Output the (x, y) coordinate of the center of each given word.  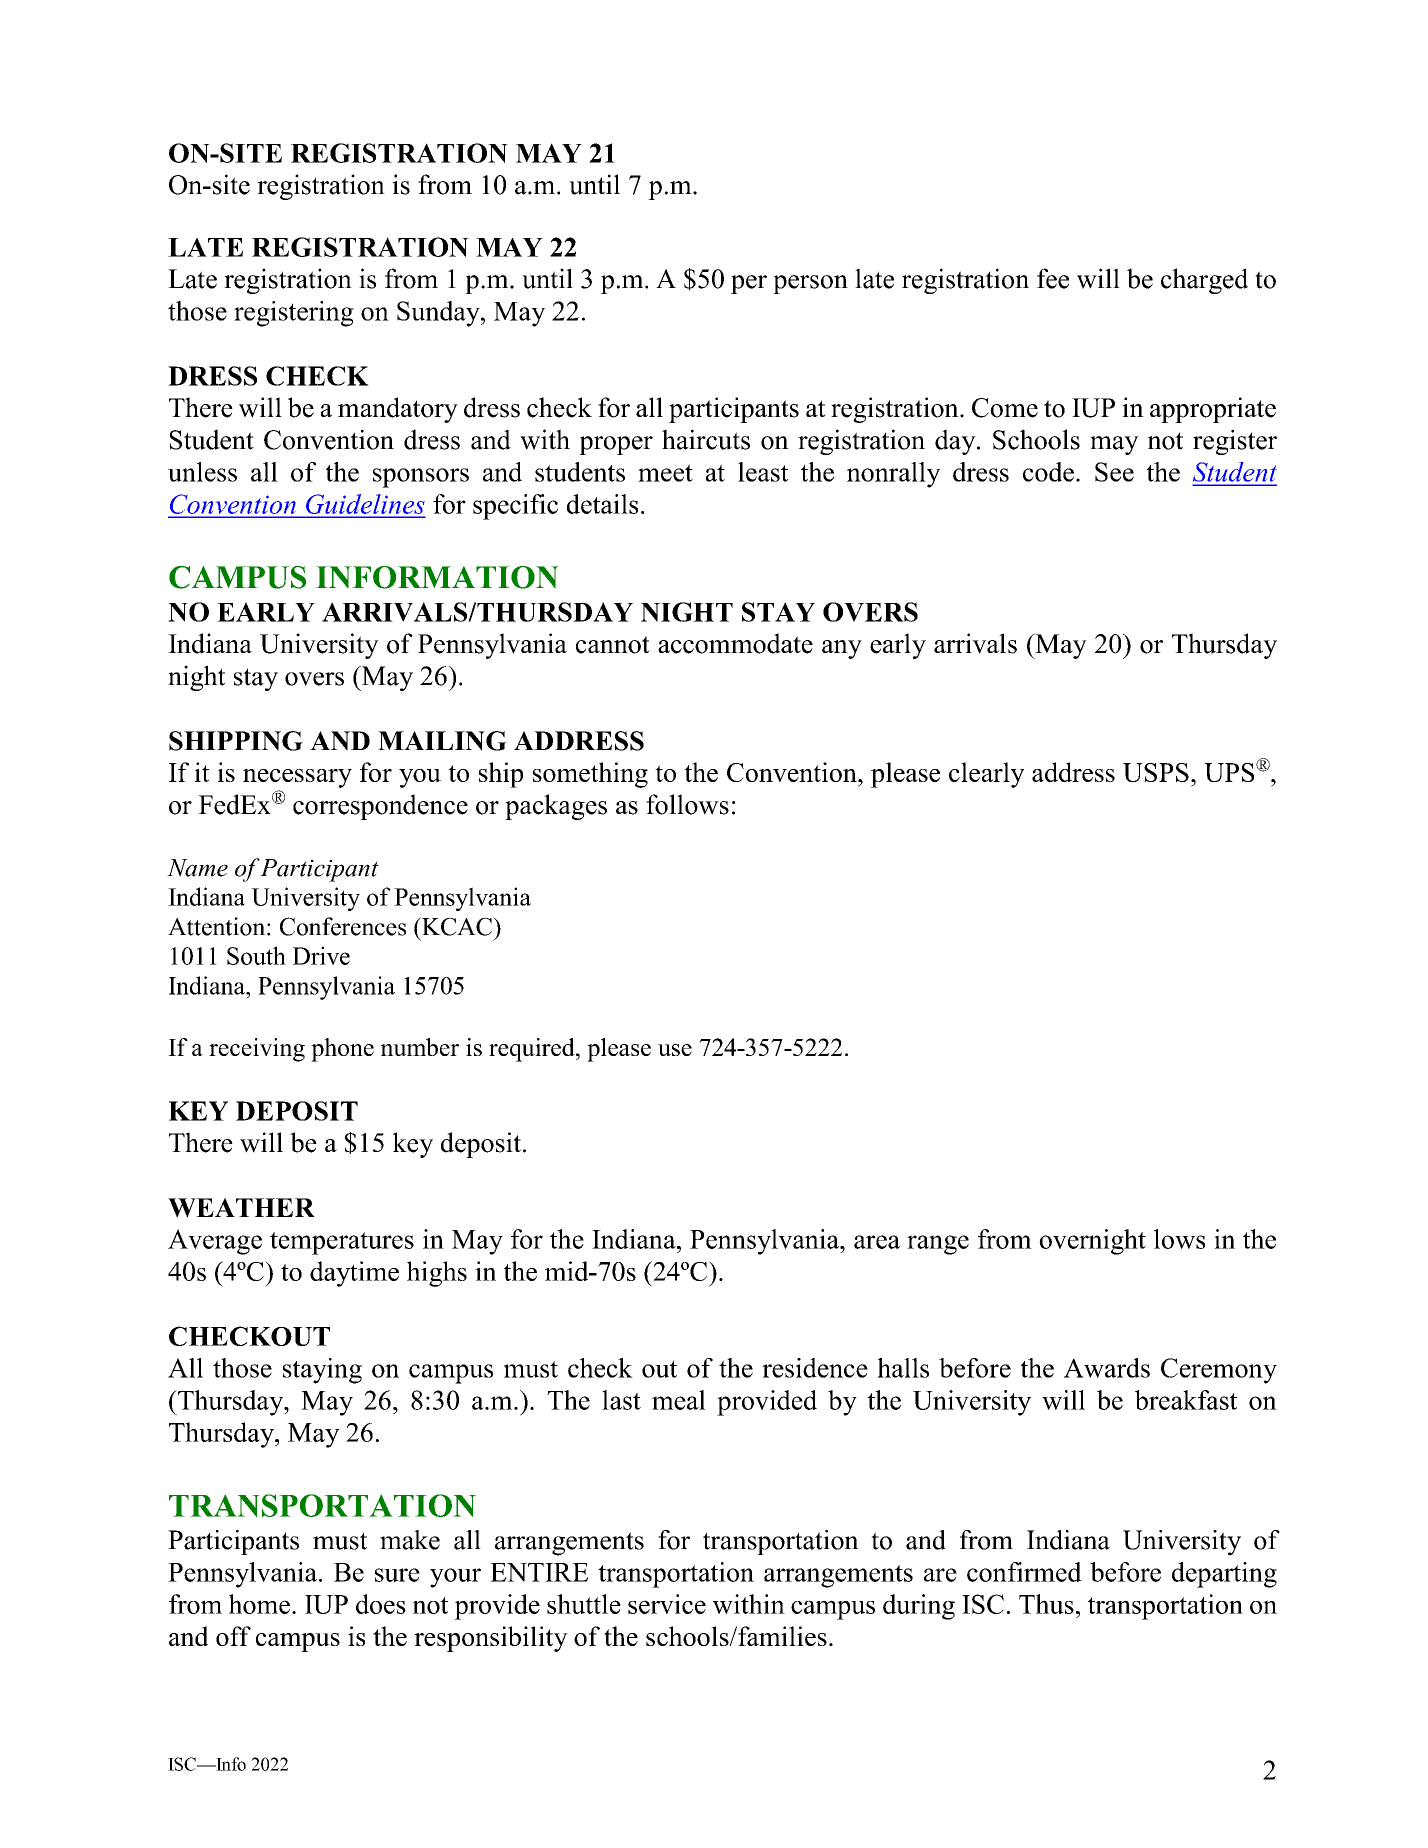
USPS (1156, 772)
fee (1053, 278)
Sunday (439, 314)
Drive (321, 955)
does (381, 1604)
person (810, 284)
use (675, 1050)
